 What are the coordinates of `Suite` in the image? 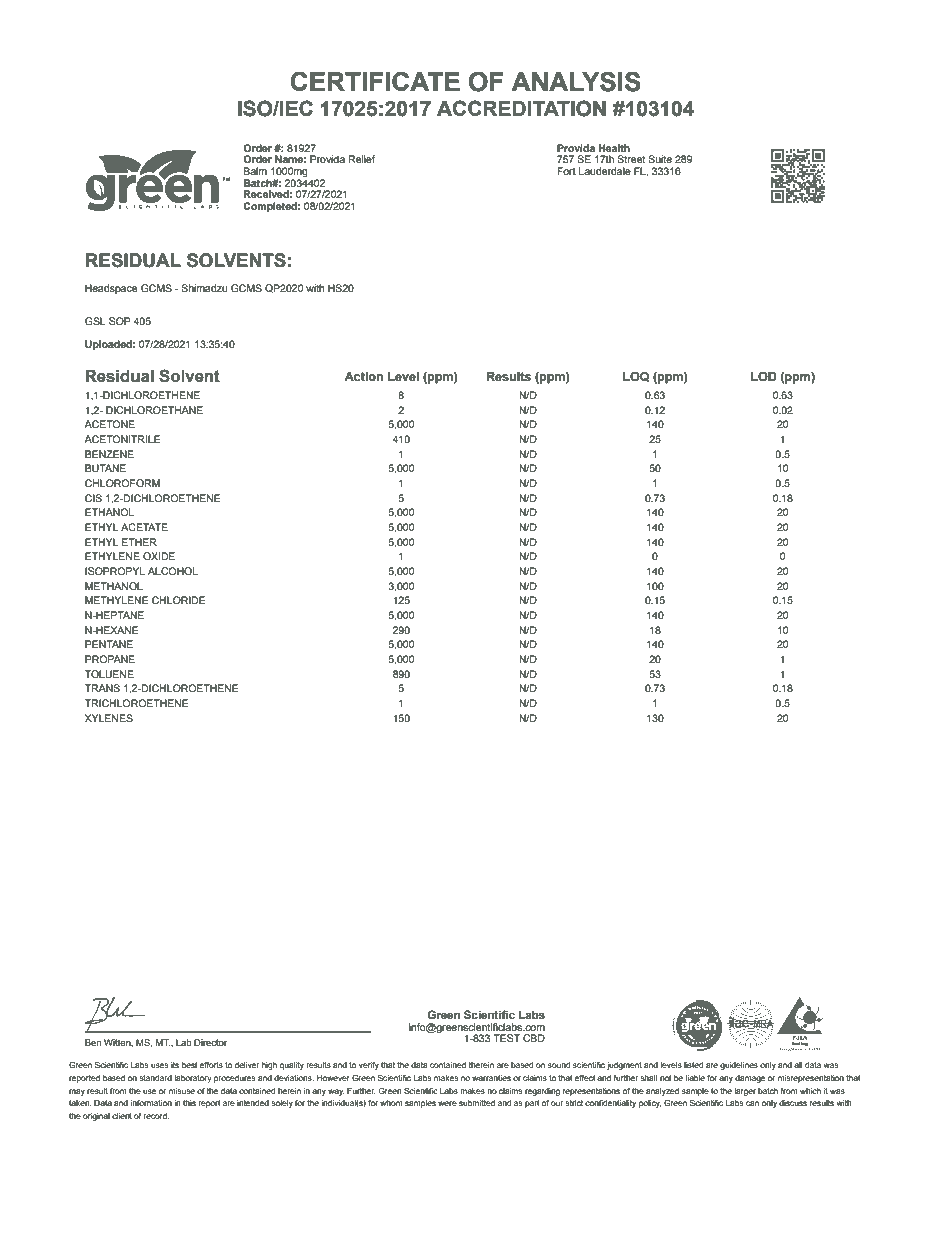 It's located at (660, 159).
